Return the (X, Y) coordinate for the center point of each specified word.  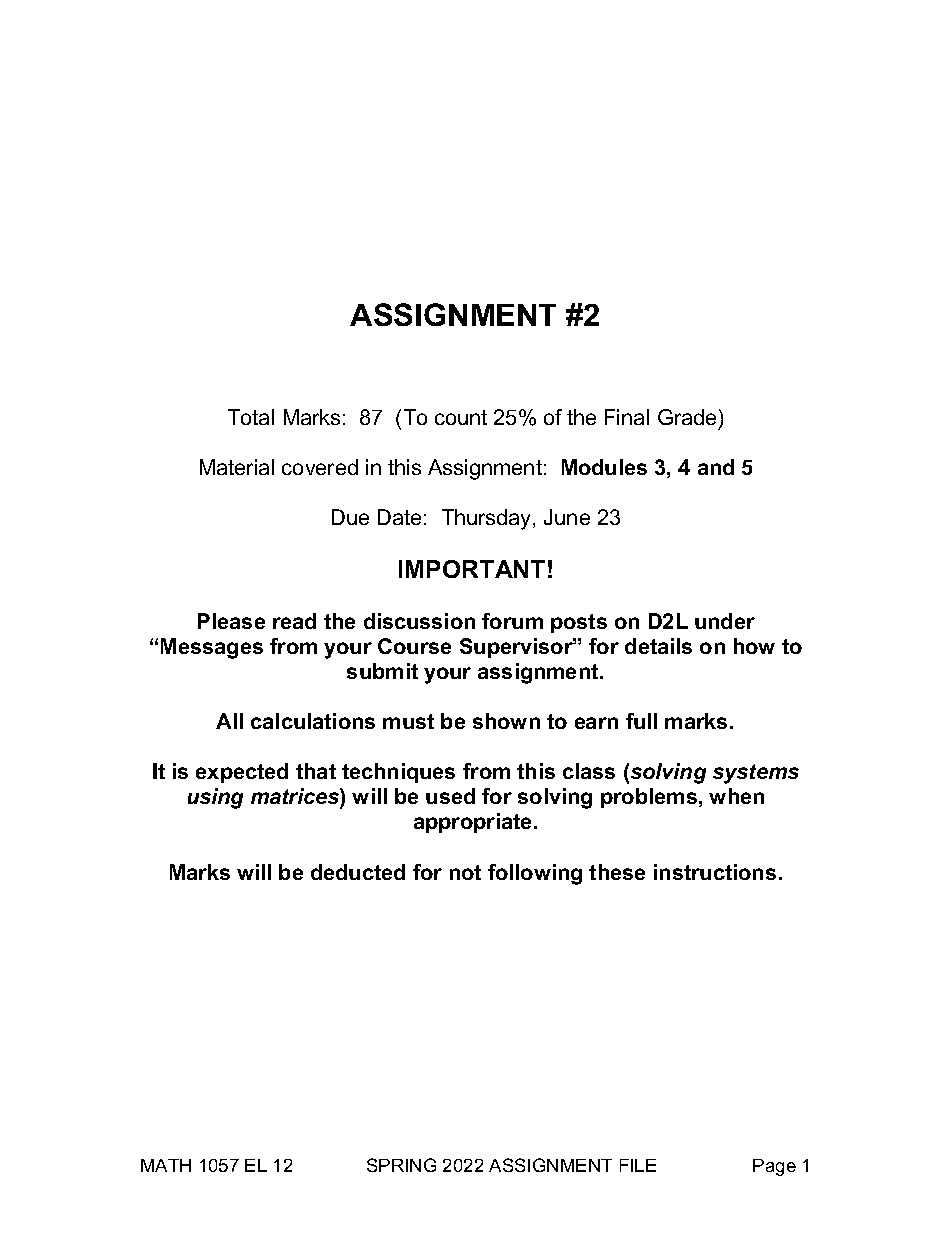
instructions (715, 872)
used (450, 796)
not (465, 872)
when (736, 796)
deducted (358, 872)
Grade (687, 417)
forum (512, 621)
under (725, 621)
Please (231, 621)
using (215, 798)
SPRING (401, 1165)
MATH (166, 1165)
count (461, 417)
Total (251, 417)
